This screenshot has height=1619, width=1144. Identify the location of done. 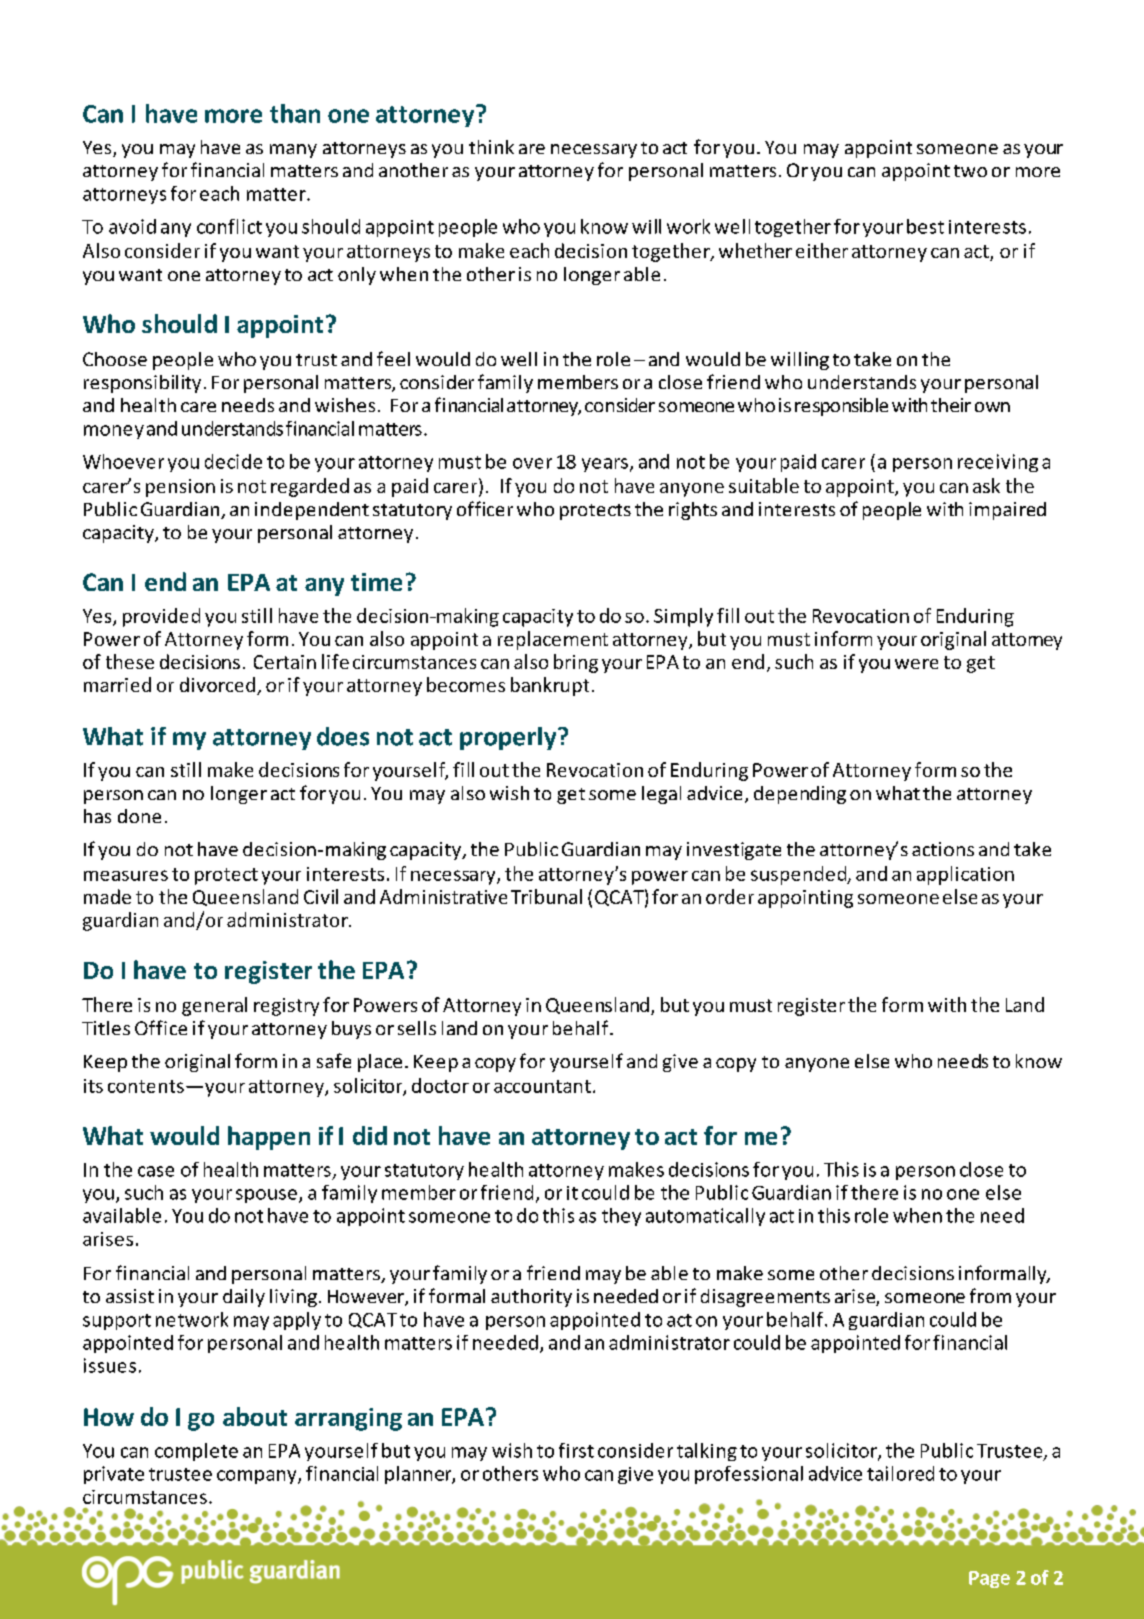
(139, 816).
